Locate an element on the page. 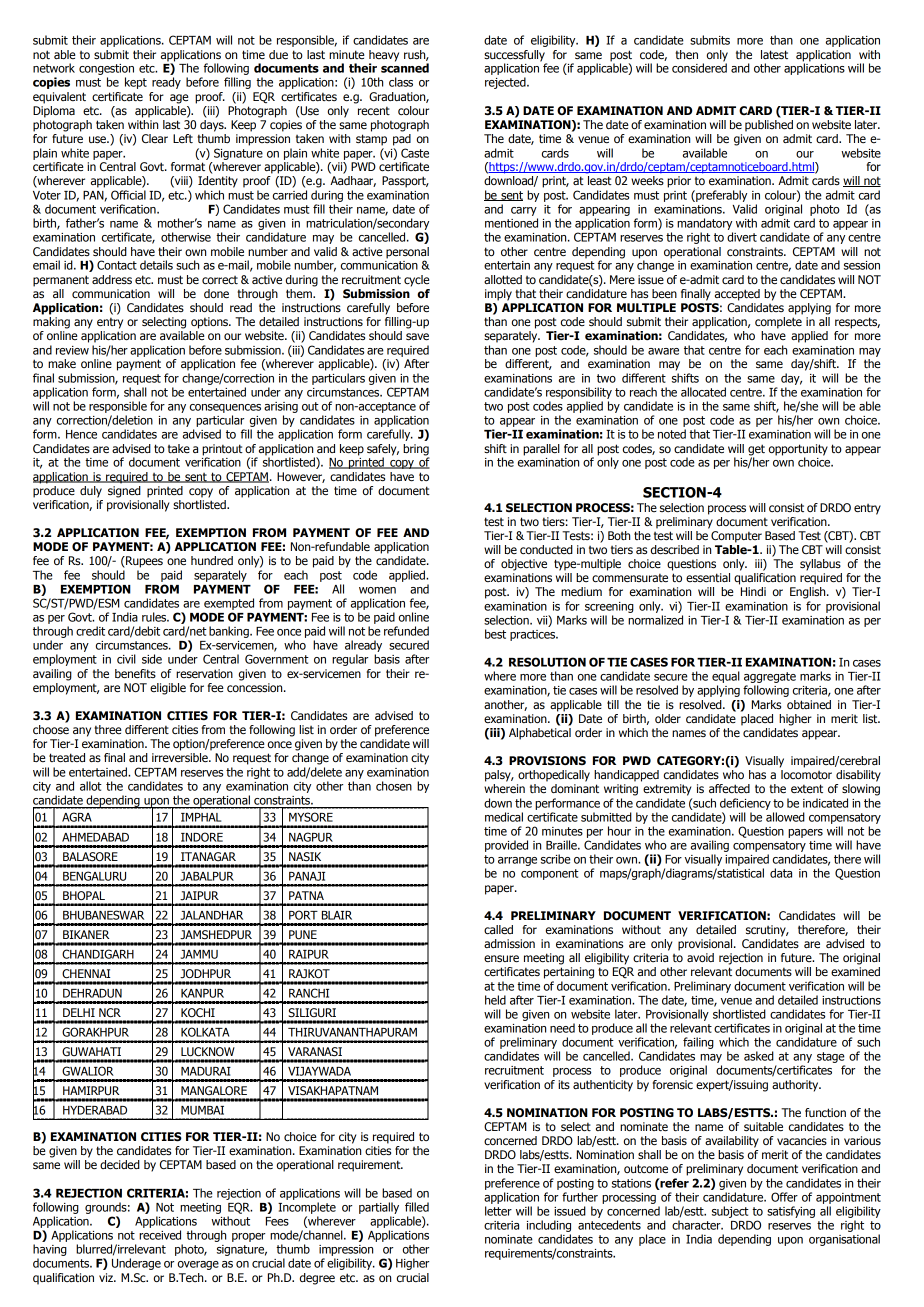 The image size is (924, 1307). published is located at coordinates (769, 126).
